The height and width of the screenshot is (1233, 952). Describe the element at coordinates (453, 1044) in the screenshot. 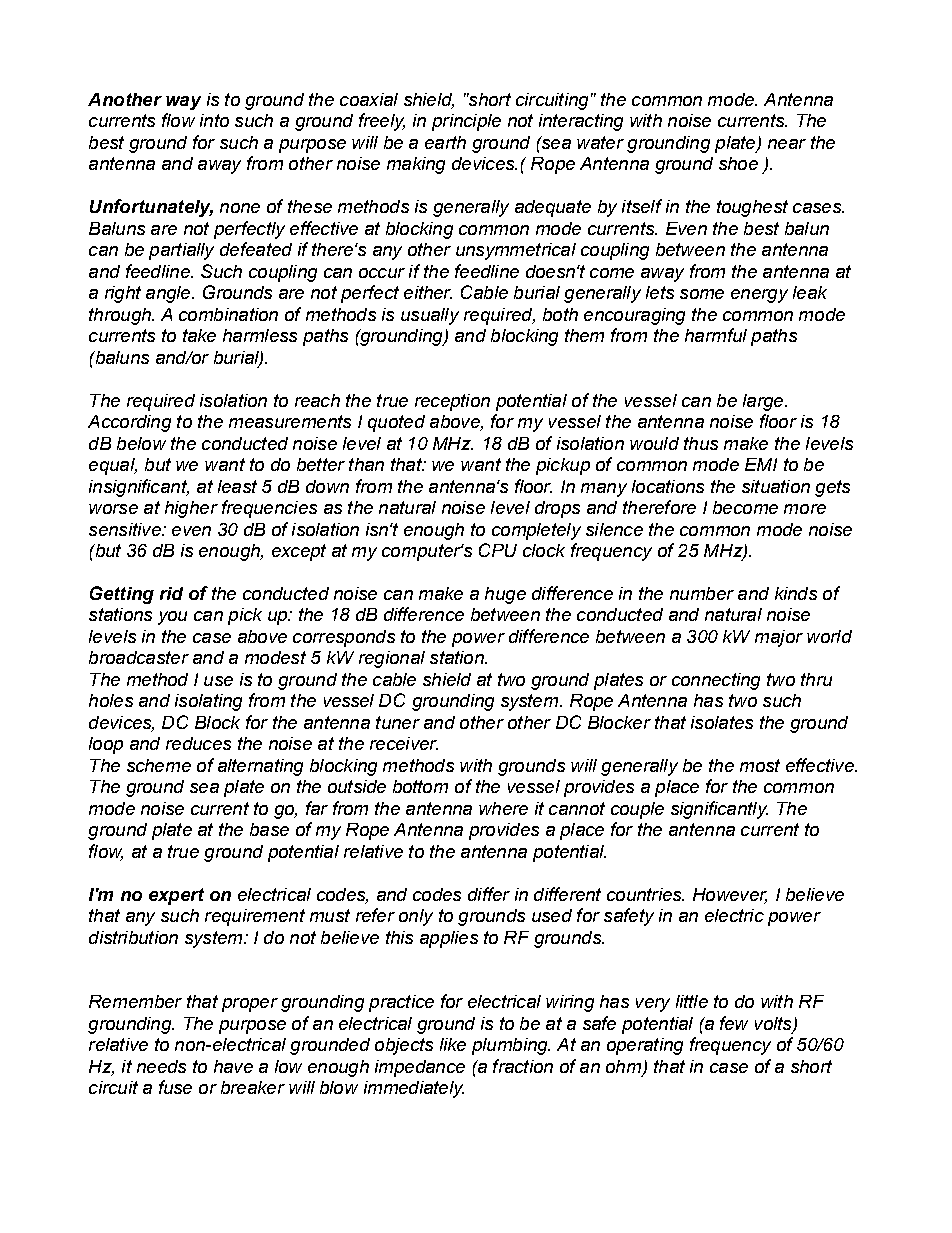

I see `like` at that location.
